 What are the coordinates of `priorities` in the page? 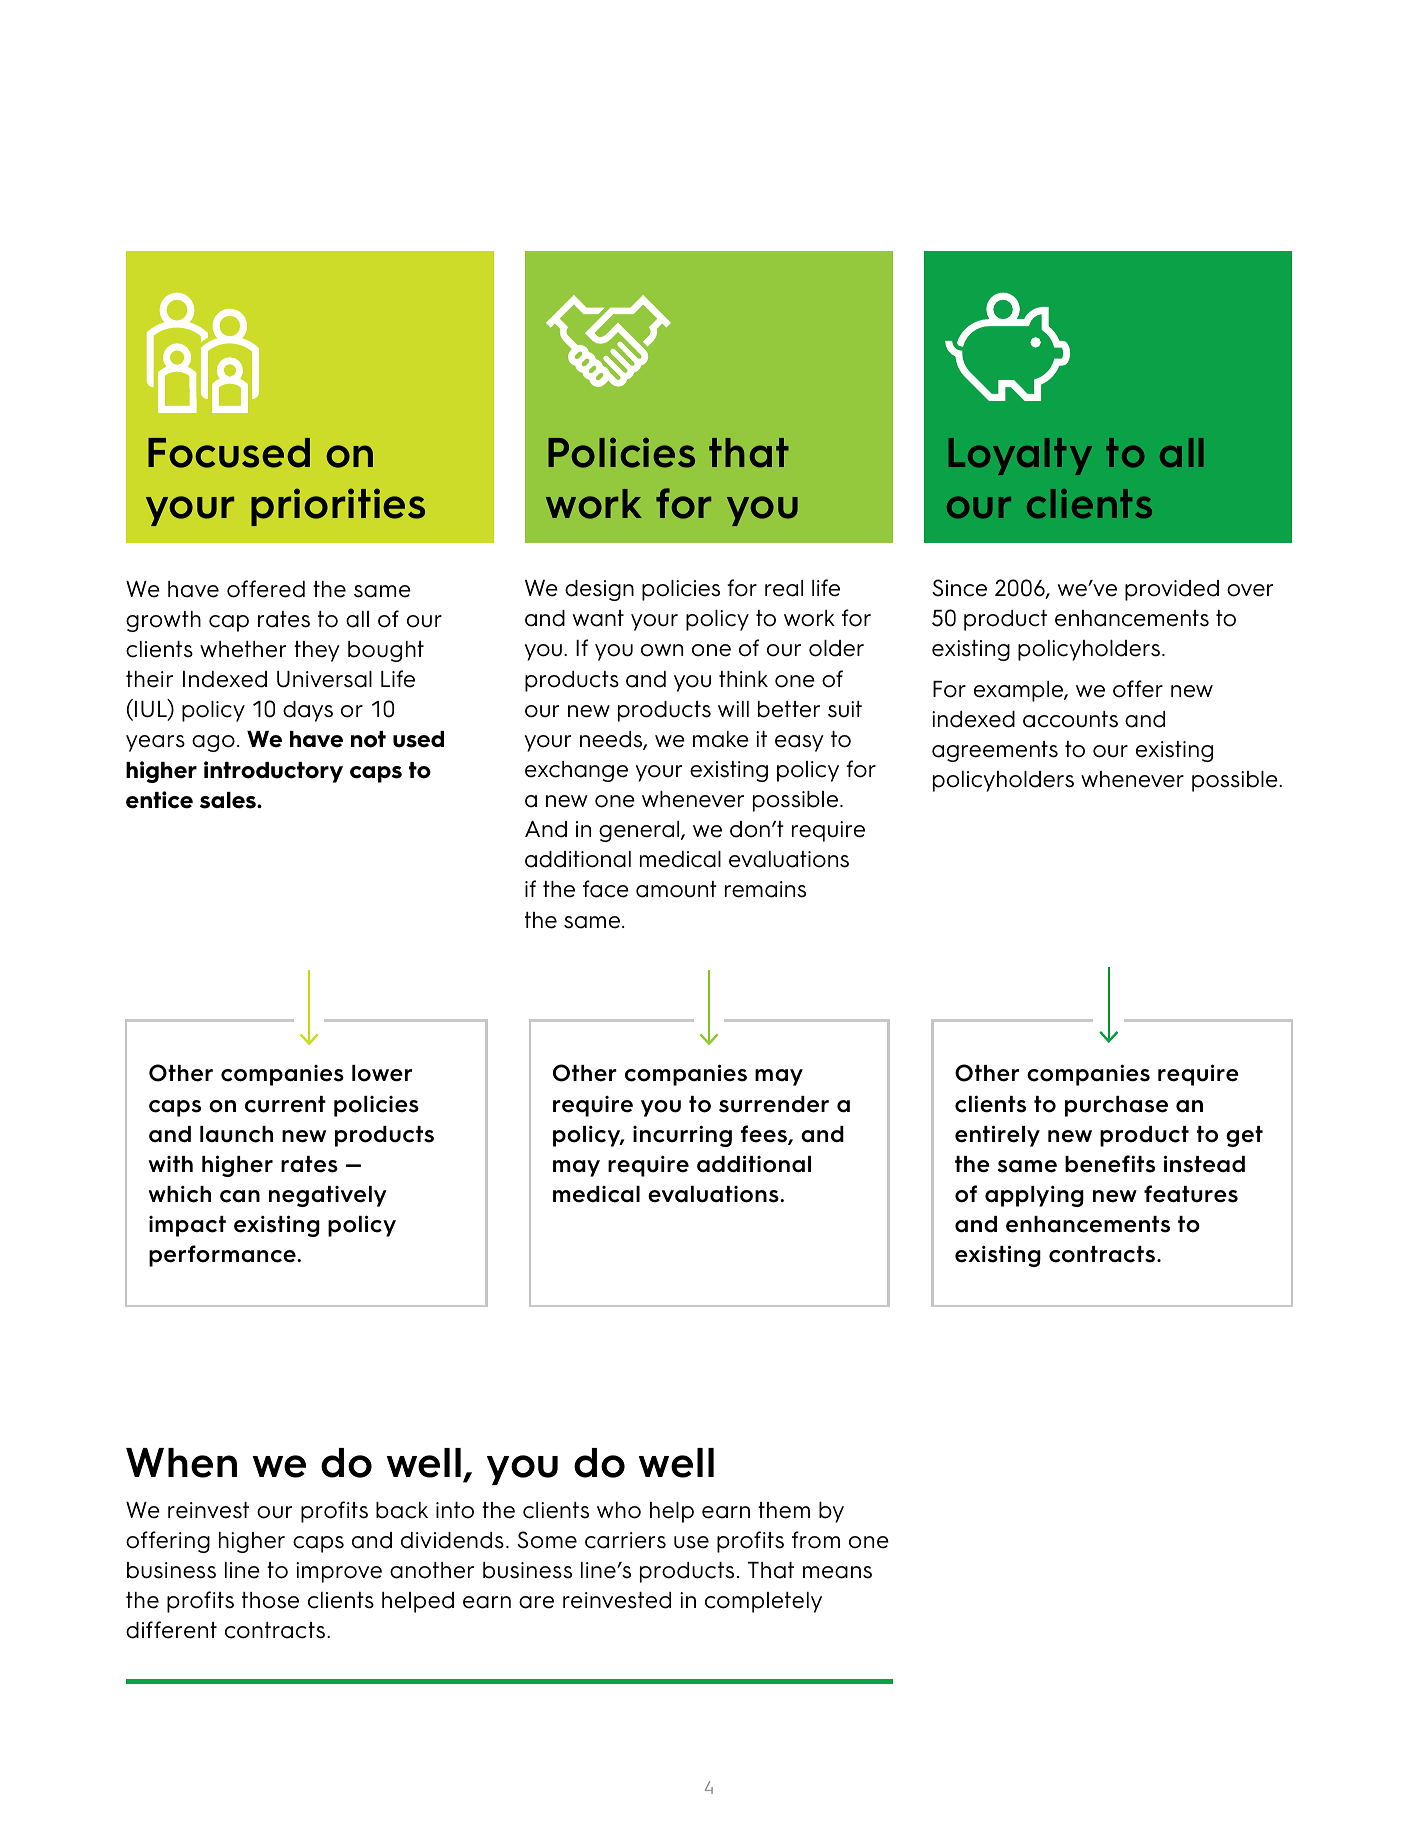 It's located at (338, 507).
